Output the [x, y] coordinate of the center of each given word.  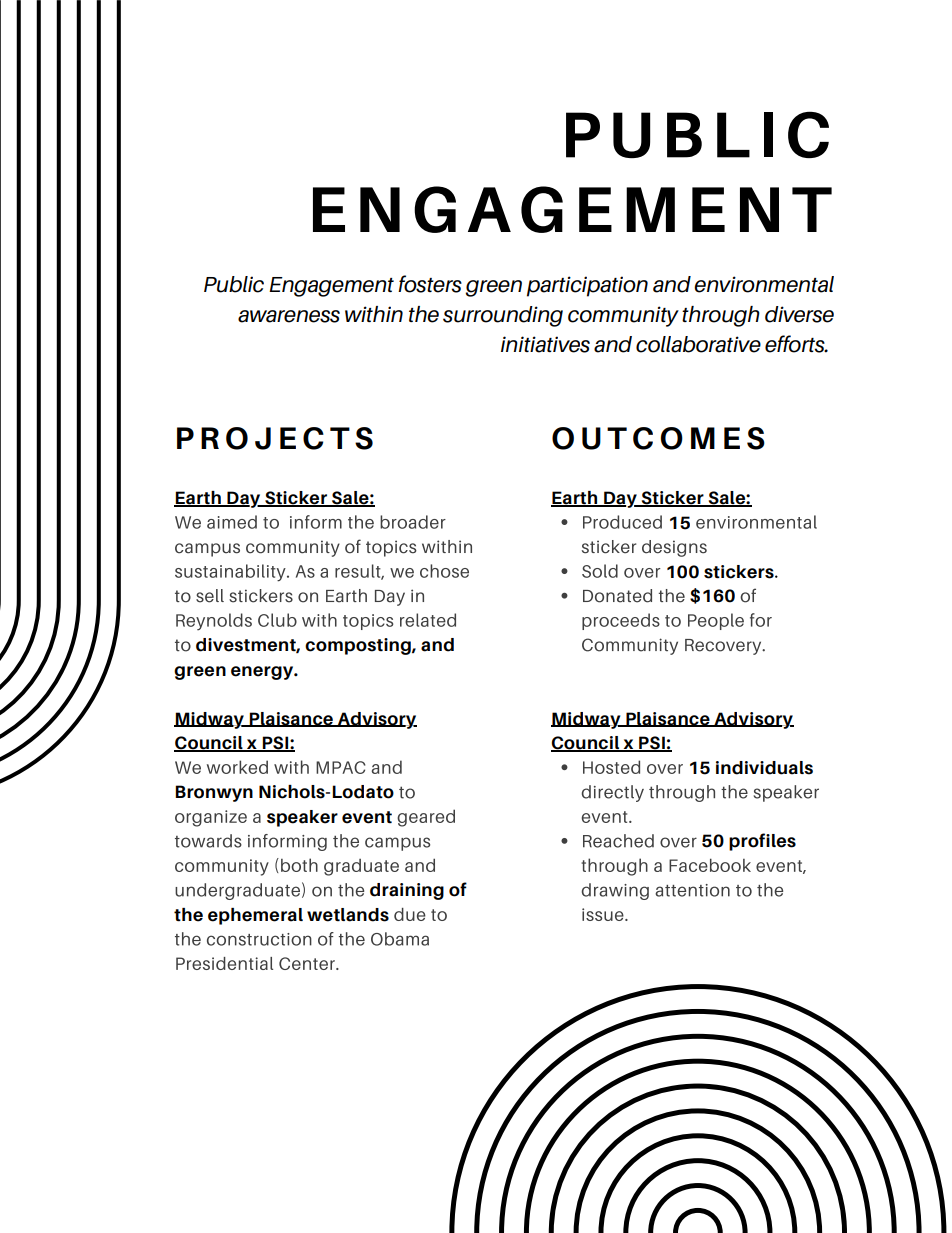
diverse [799, 314]
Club [277, 620]
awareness [289, 316]
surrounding [503, 316]
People [716, 621]
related [428, 620]
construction [259, 939]
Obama [400, 939]
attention [692, 890]
